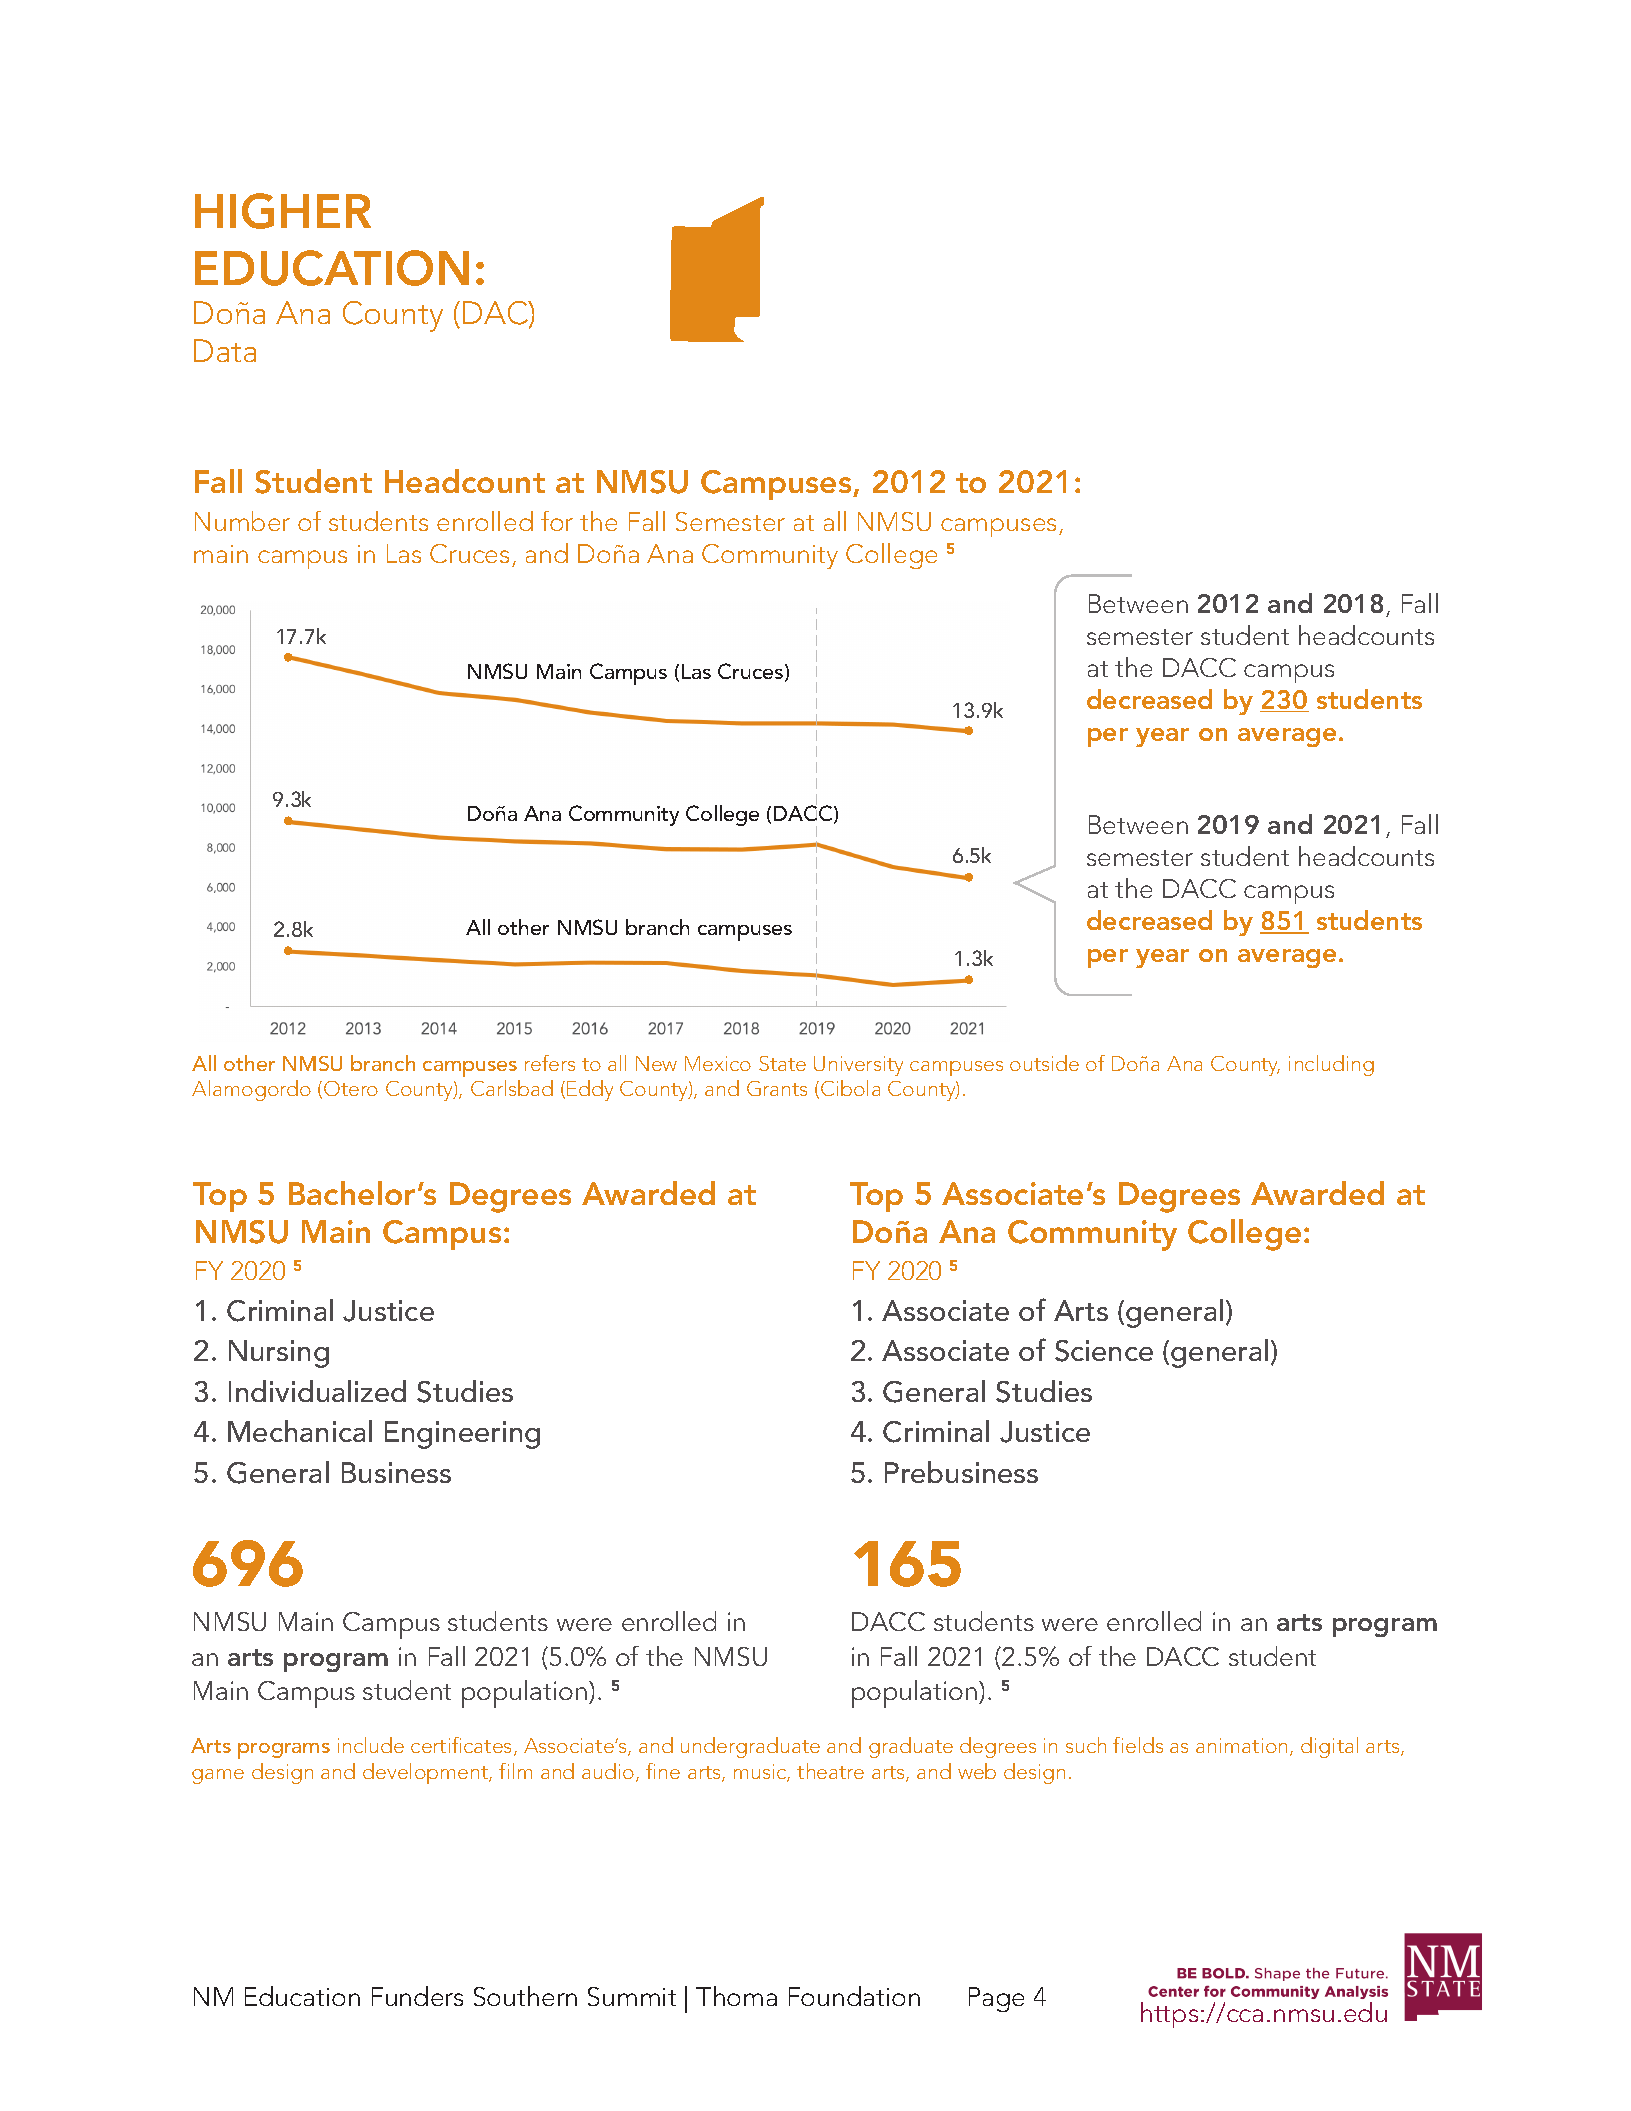  I want to click on theatre, so click(830, 1771).
